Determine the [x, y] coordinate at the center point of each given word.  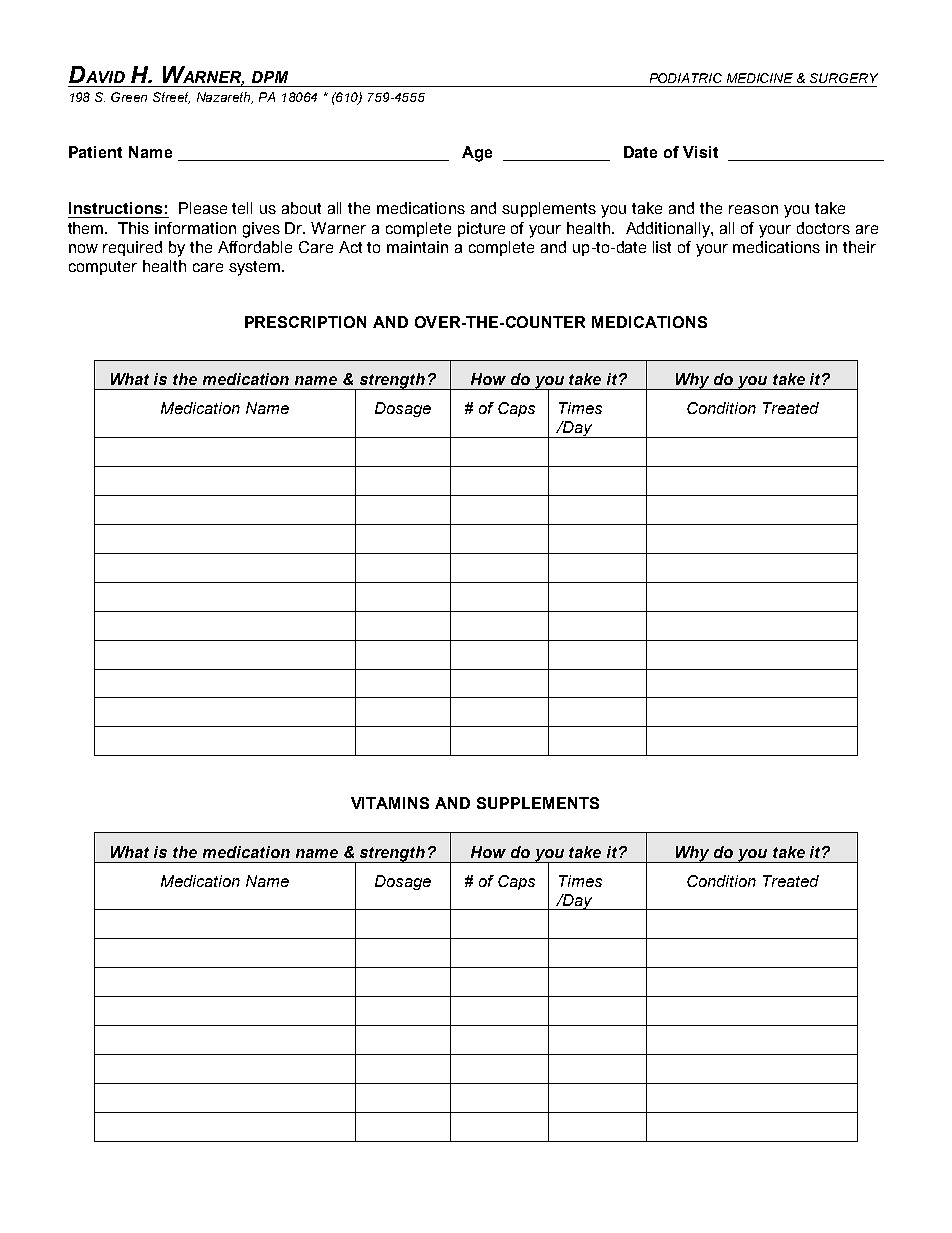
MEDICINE [760, 78]
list [662, 247]
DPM [270, 77]
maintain [417, 247]
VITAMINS [390, 803]
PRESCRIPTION [305, 322]
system [256, 268]
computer [103, 268]
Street [171, 98]
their [859, 247]
